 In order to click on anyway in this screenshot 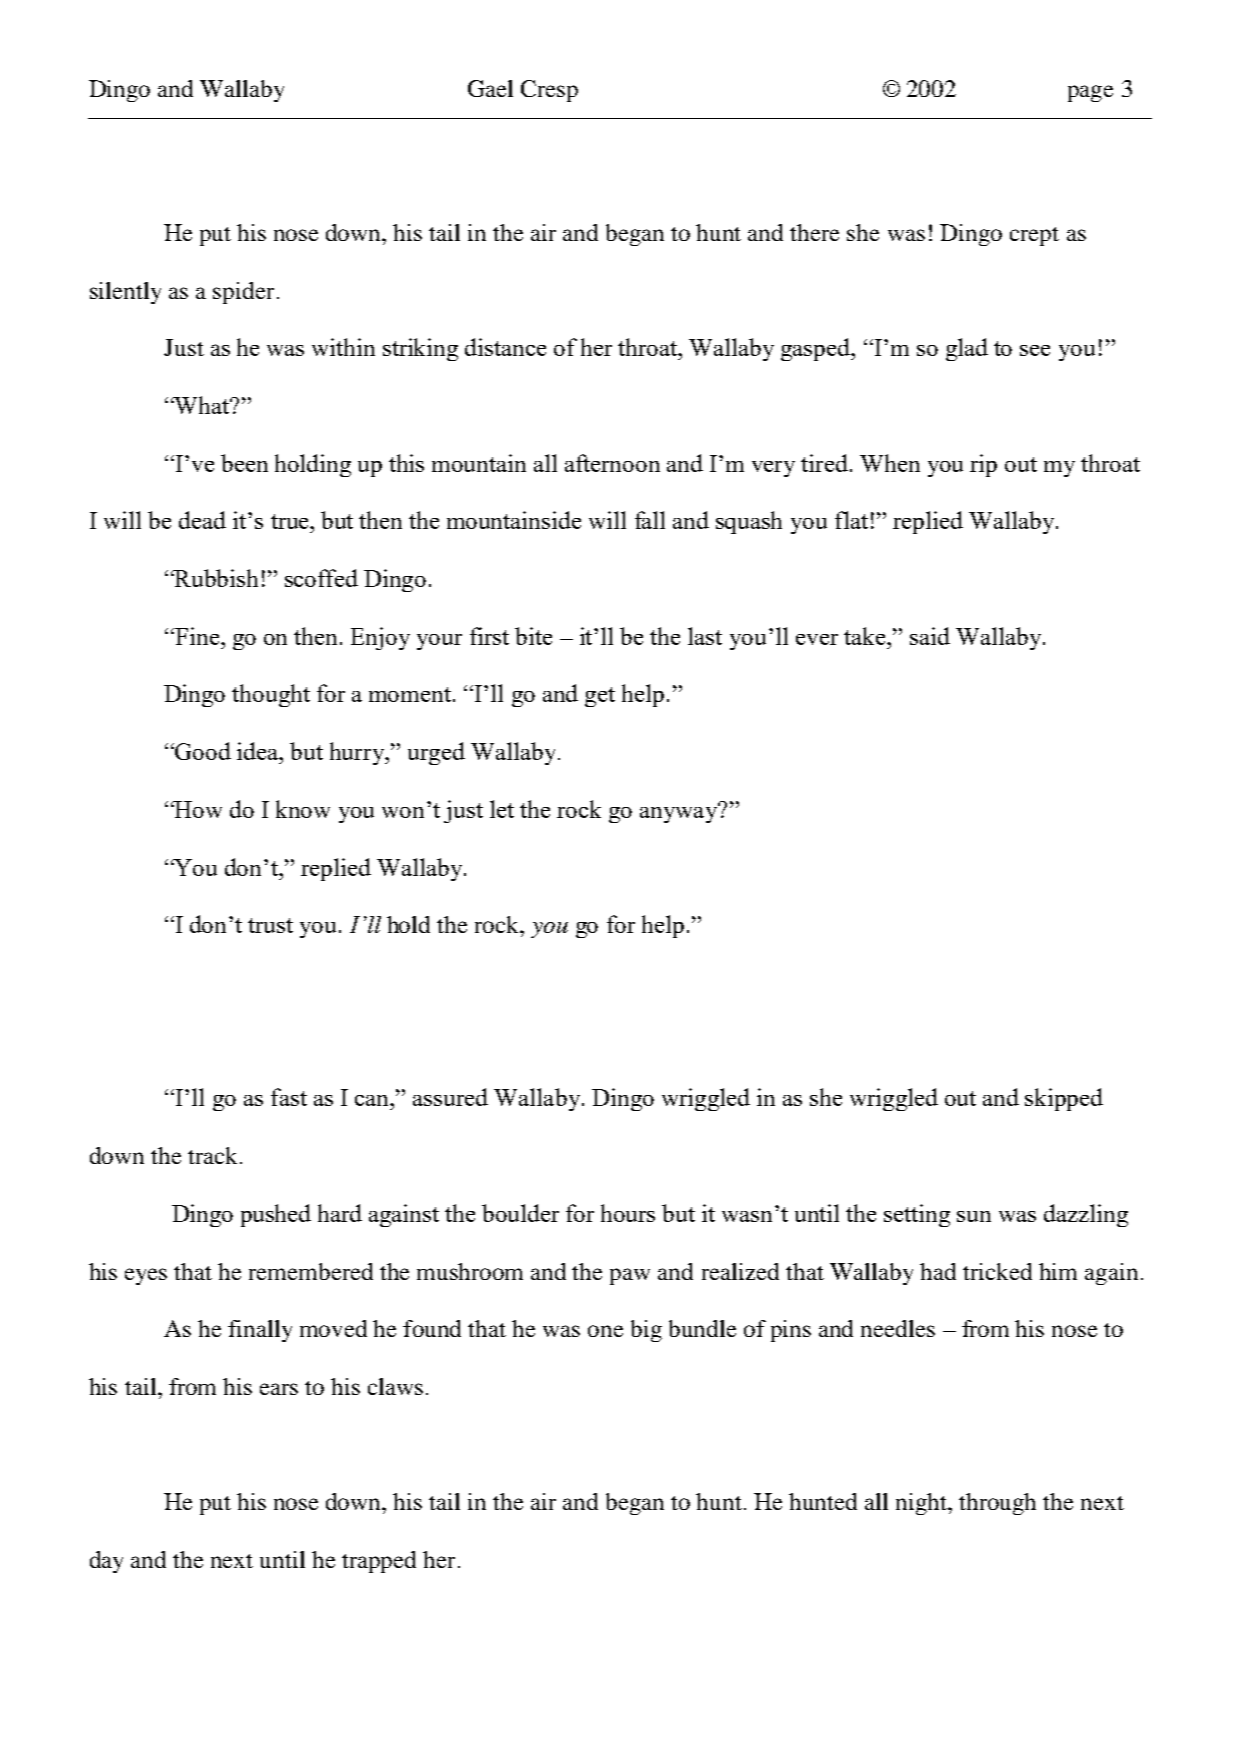, I will do `click(680, 813)`.
